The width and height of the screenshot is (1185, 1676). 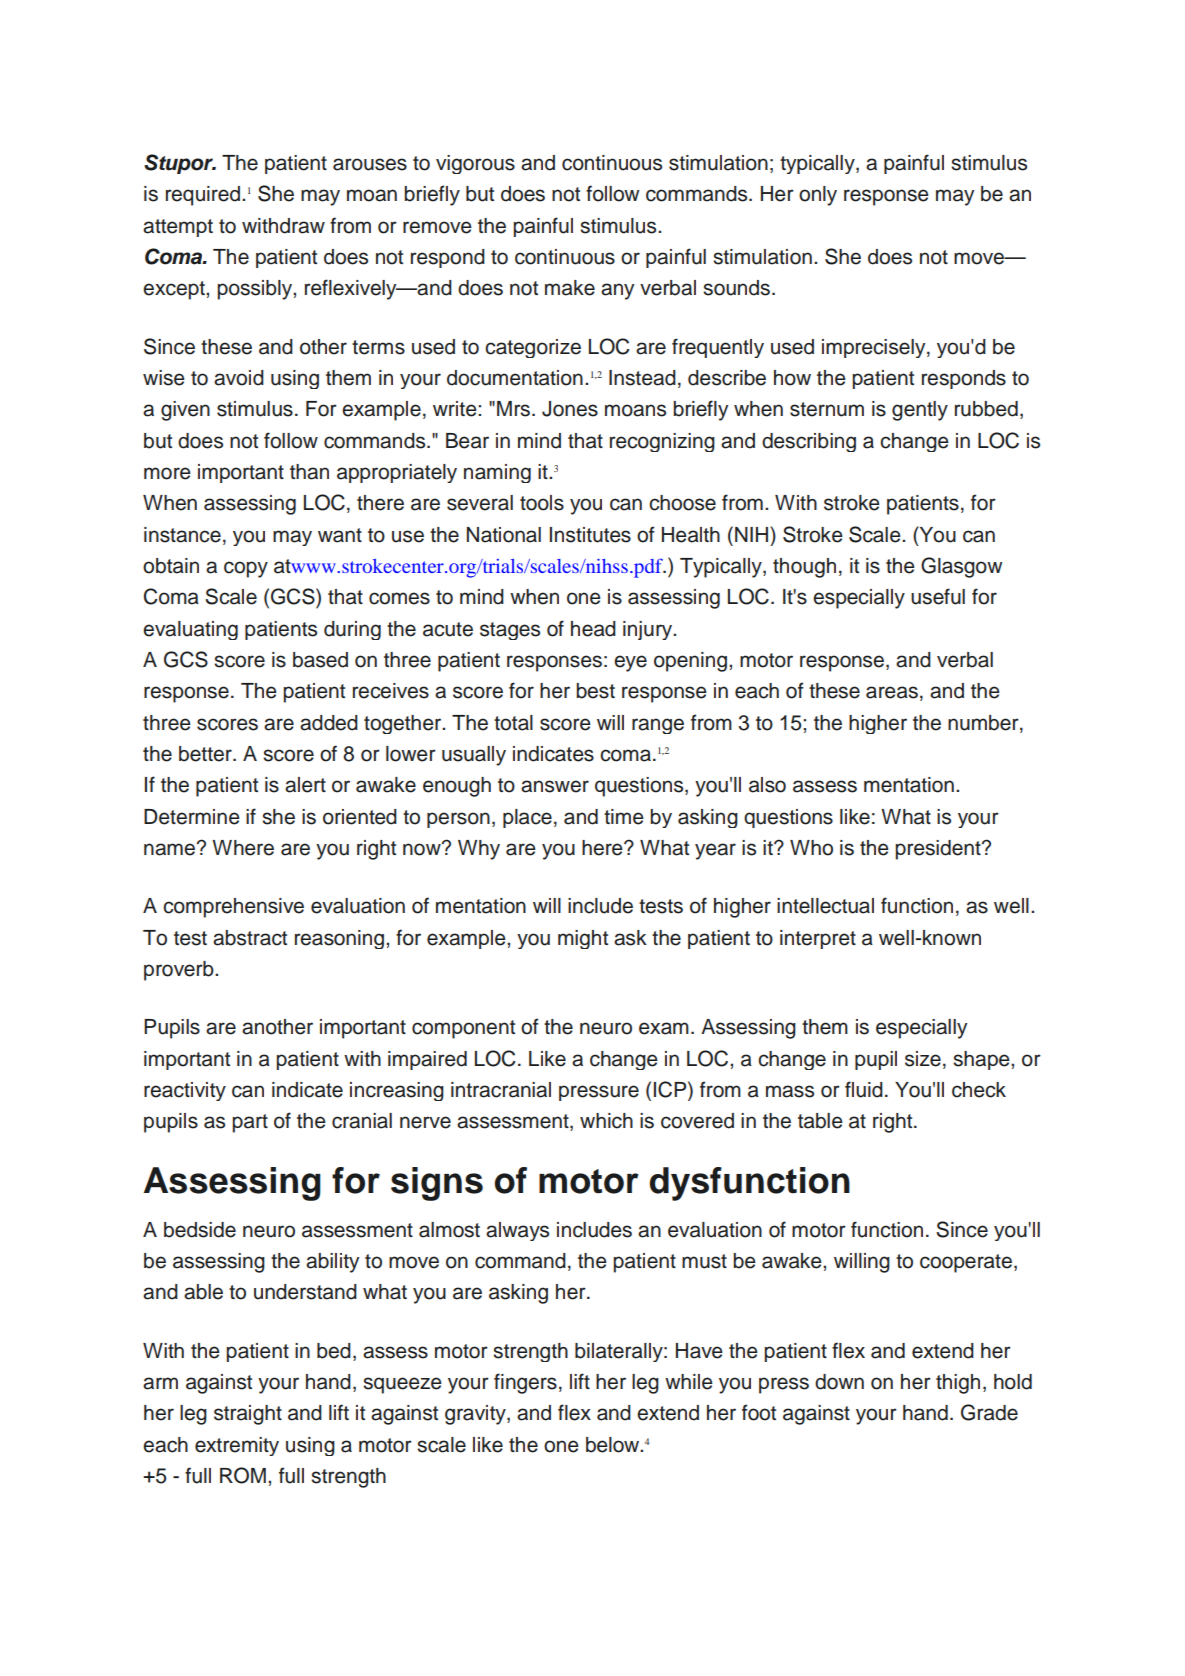 I want to click on only, so click(x=818, y=196).
